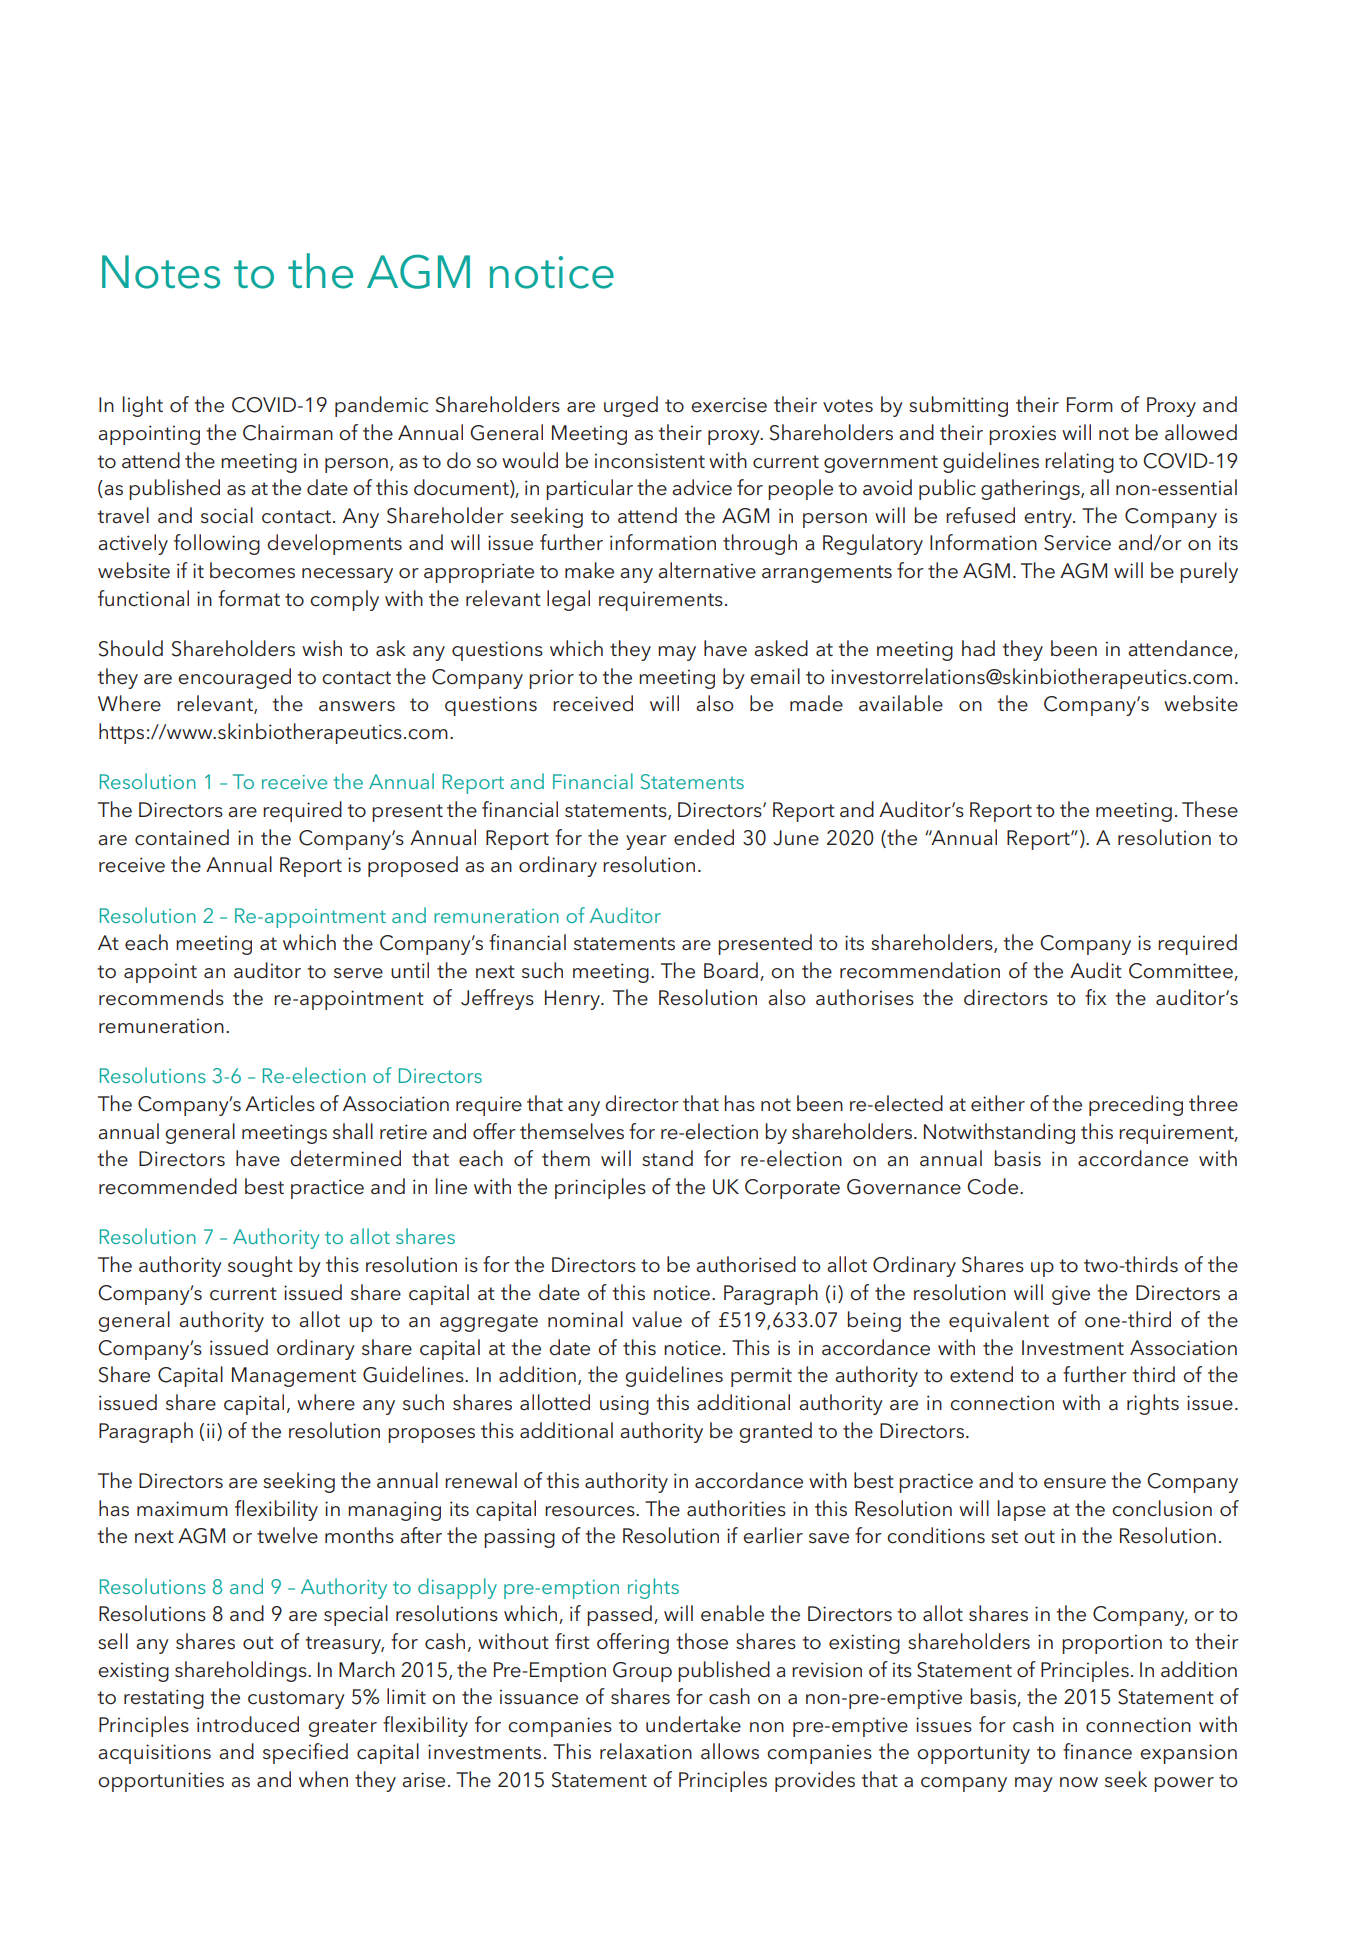 The width and height of the screenshot is (1369, 1937). What do you see at coordinates (161, 272) in the screenshot?
I see `Notes` at bounding box center [161, 272].
